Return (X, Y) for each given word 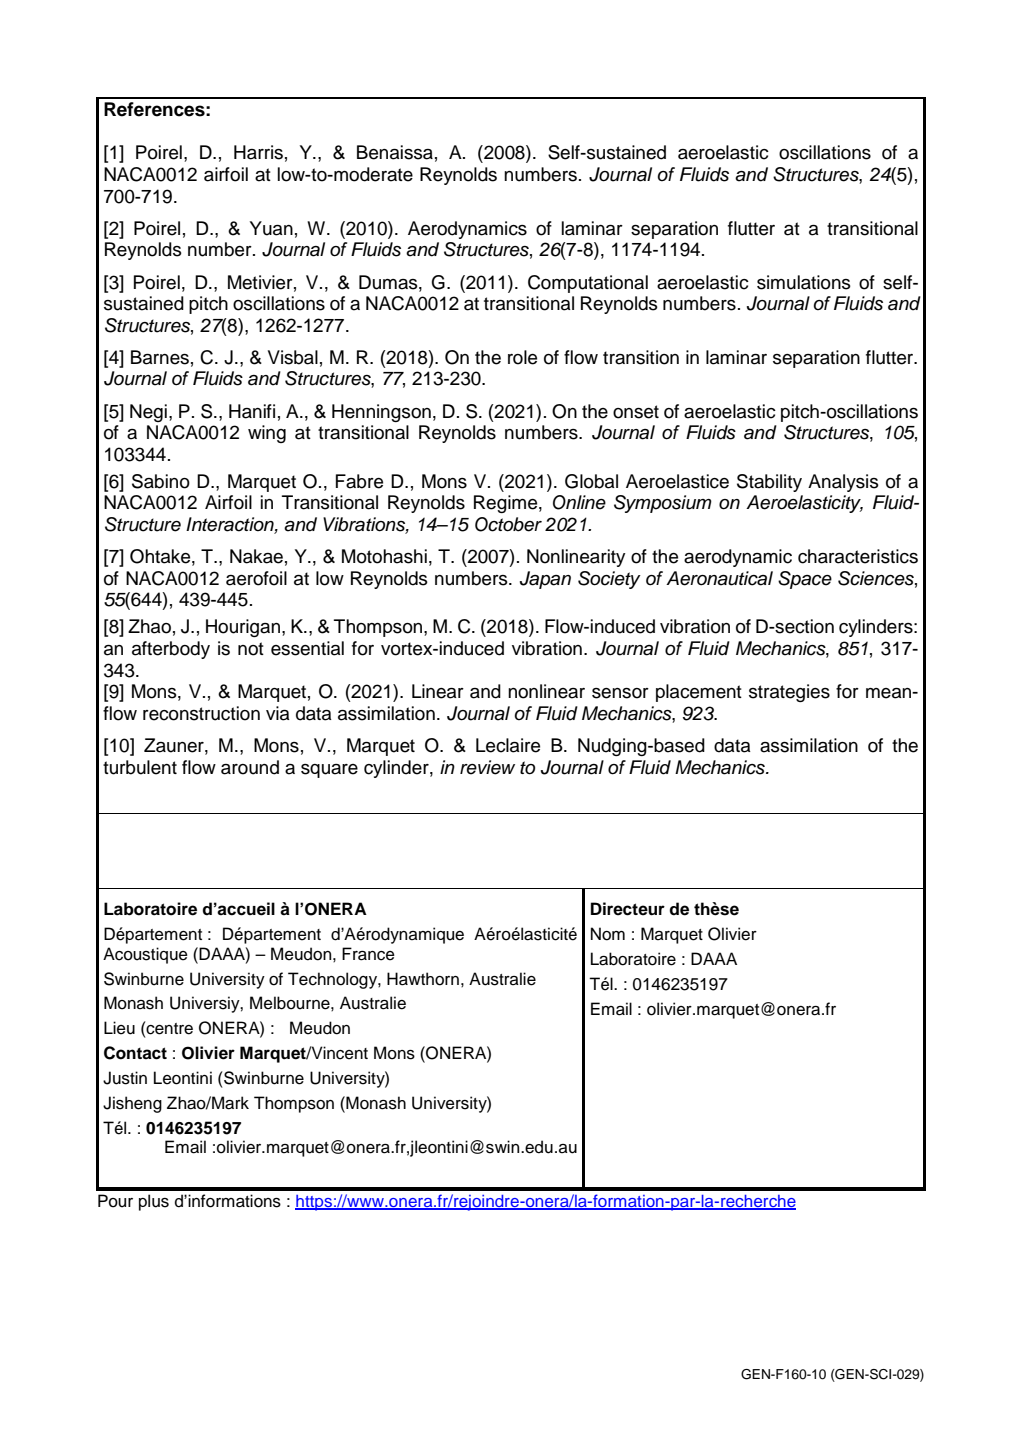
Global (591, 481)
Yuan (271, 228)
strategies (789, 693)
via (278, 713)
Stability (769, 483)
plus (154, 1202)
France (368, 954)
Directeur (628, 909)
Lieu (119, 1028)
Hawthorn (423, 979)
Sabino (161, 481)
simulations (804, 282)
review (487, 767)
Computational (588, 284)
